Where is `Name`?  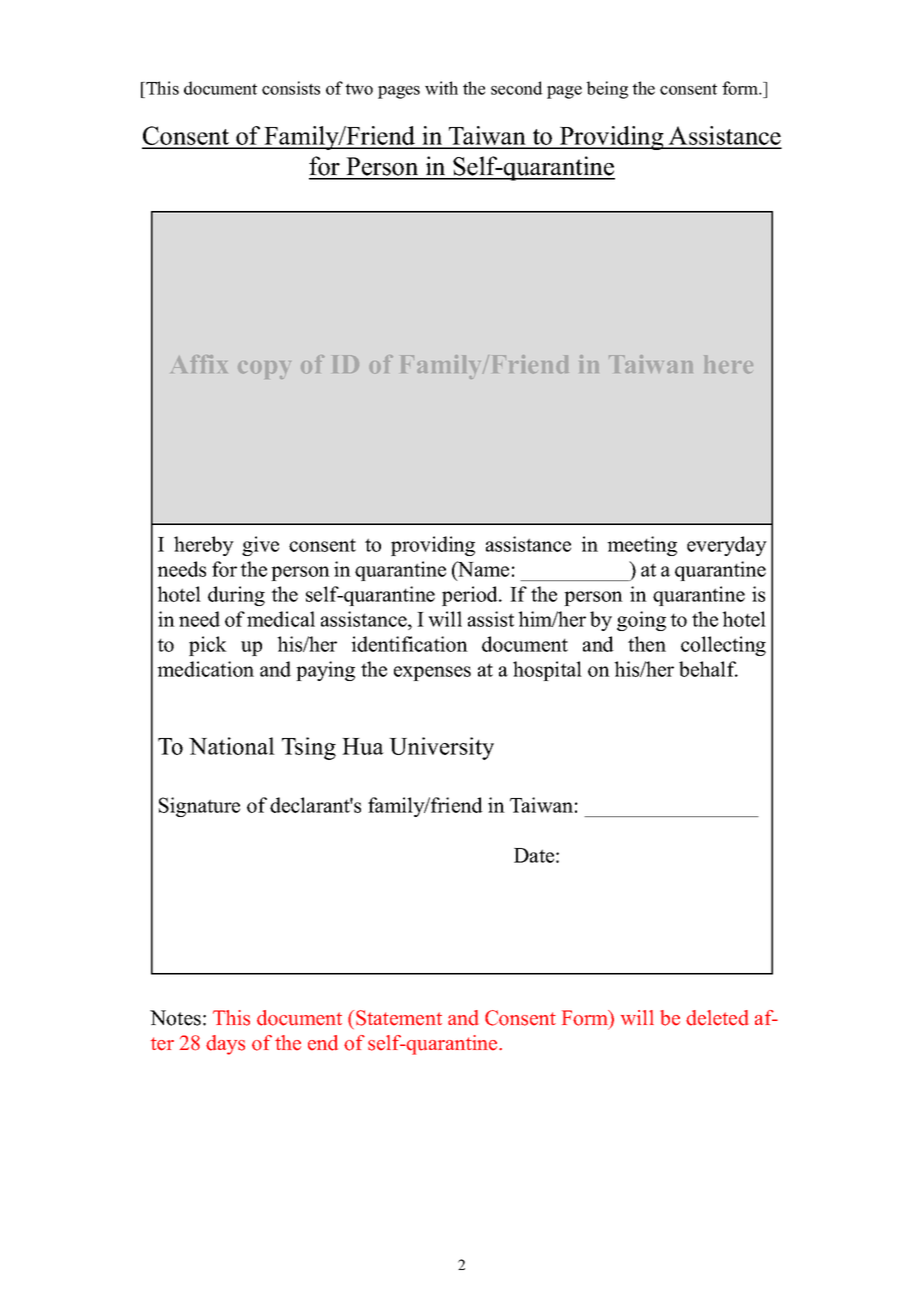
Name is located at coordinates (482, 570).
